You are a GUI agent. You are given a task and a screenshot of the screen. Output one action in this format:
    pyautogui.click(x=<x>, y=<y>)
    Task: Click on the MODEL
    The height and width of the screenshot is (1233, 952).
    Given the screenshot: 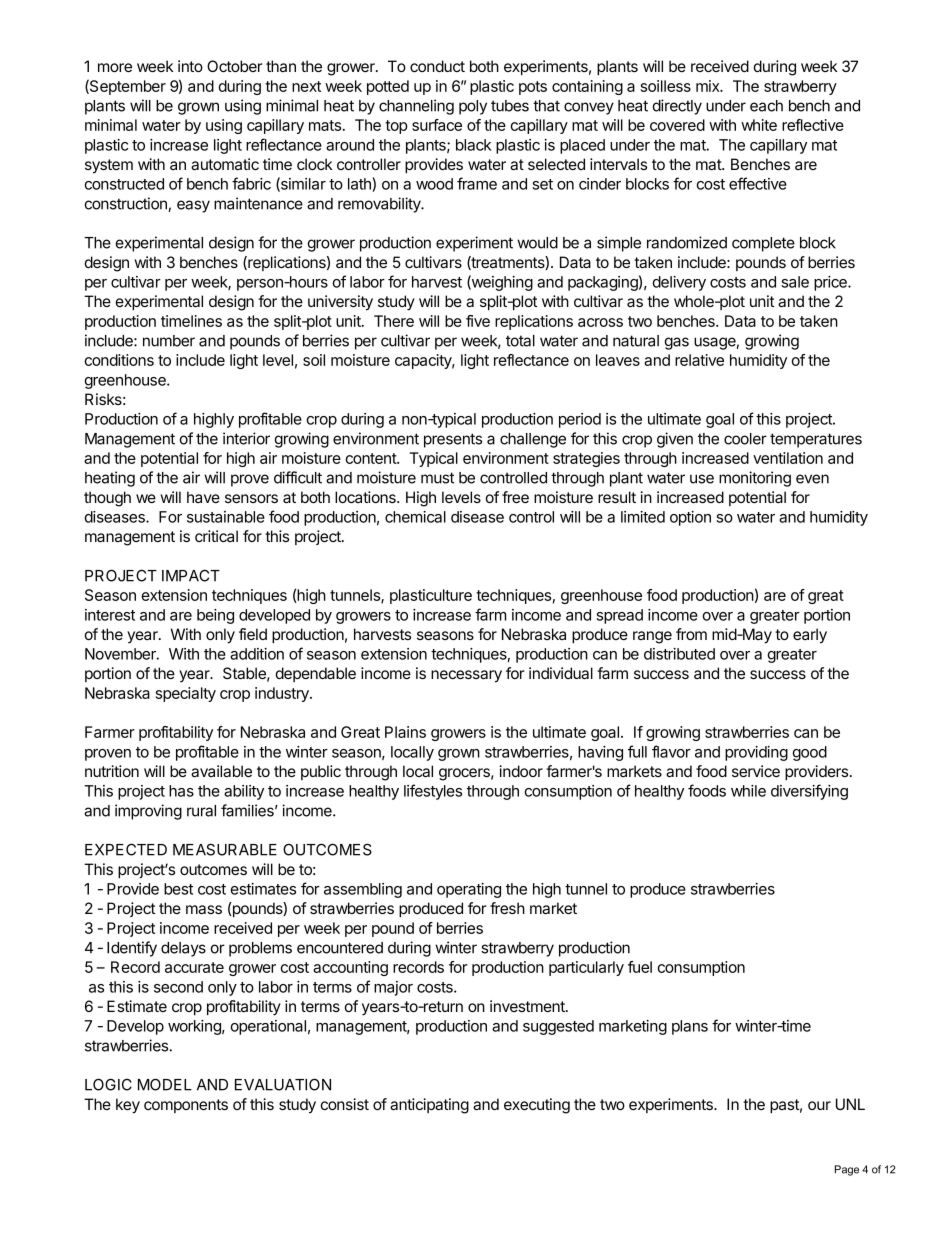 What is the action you would take?
    pyautogui.click(x=165, y=1084)
